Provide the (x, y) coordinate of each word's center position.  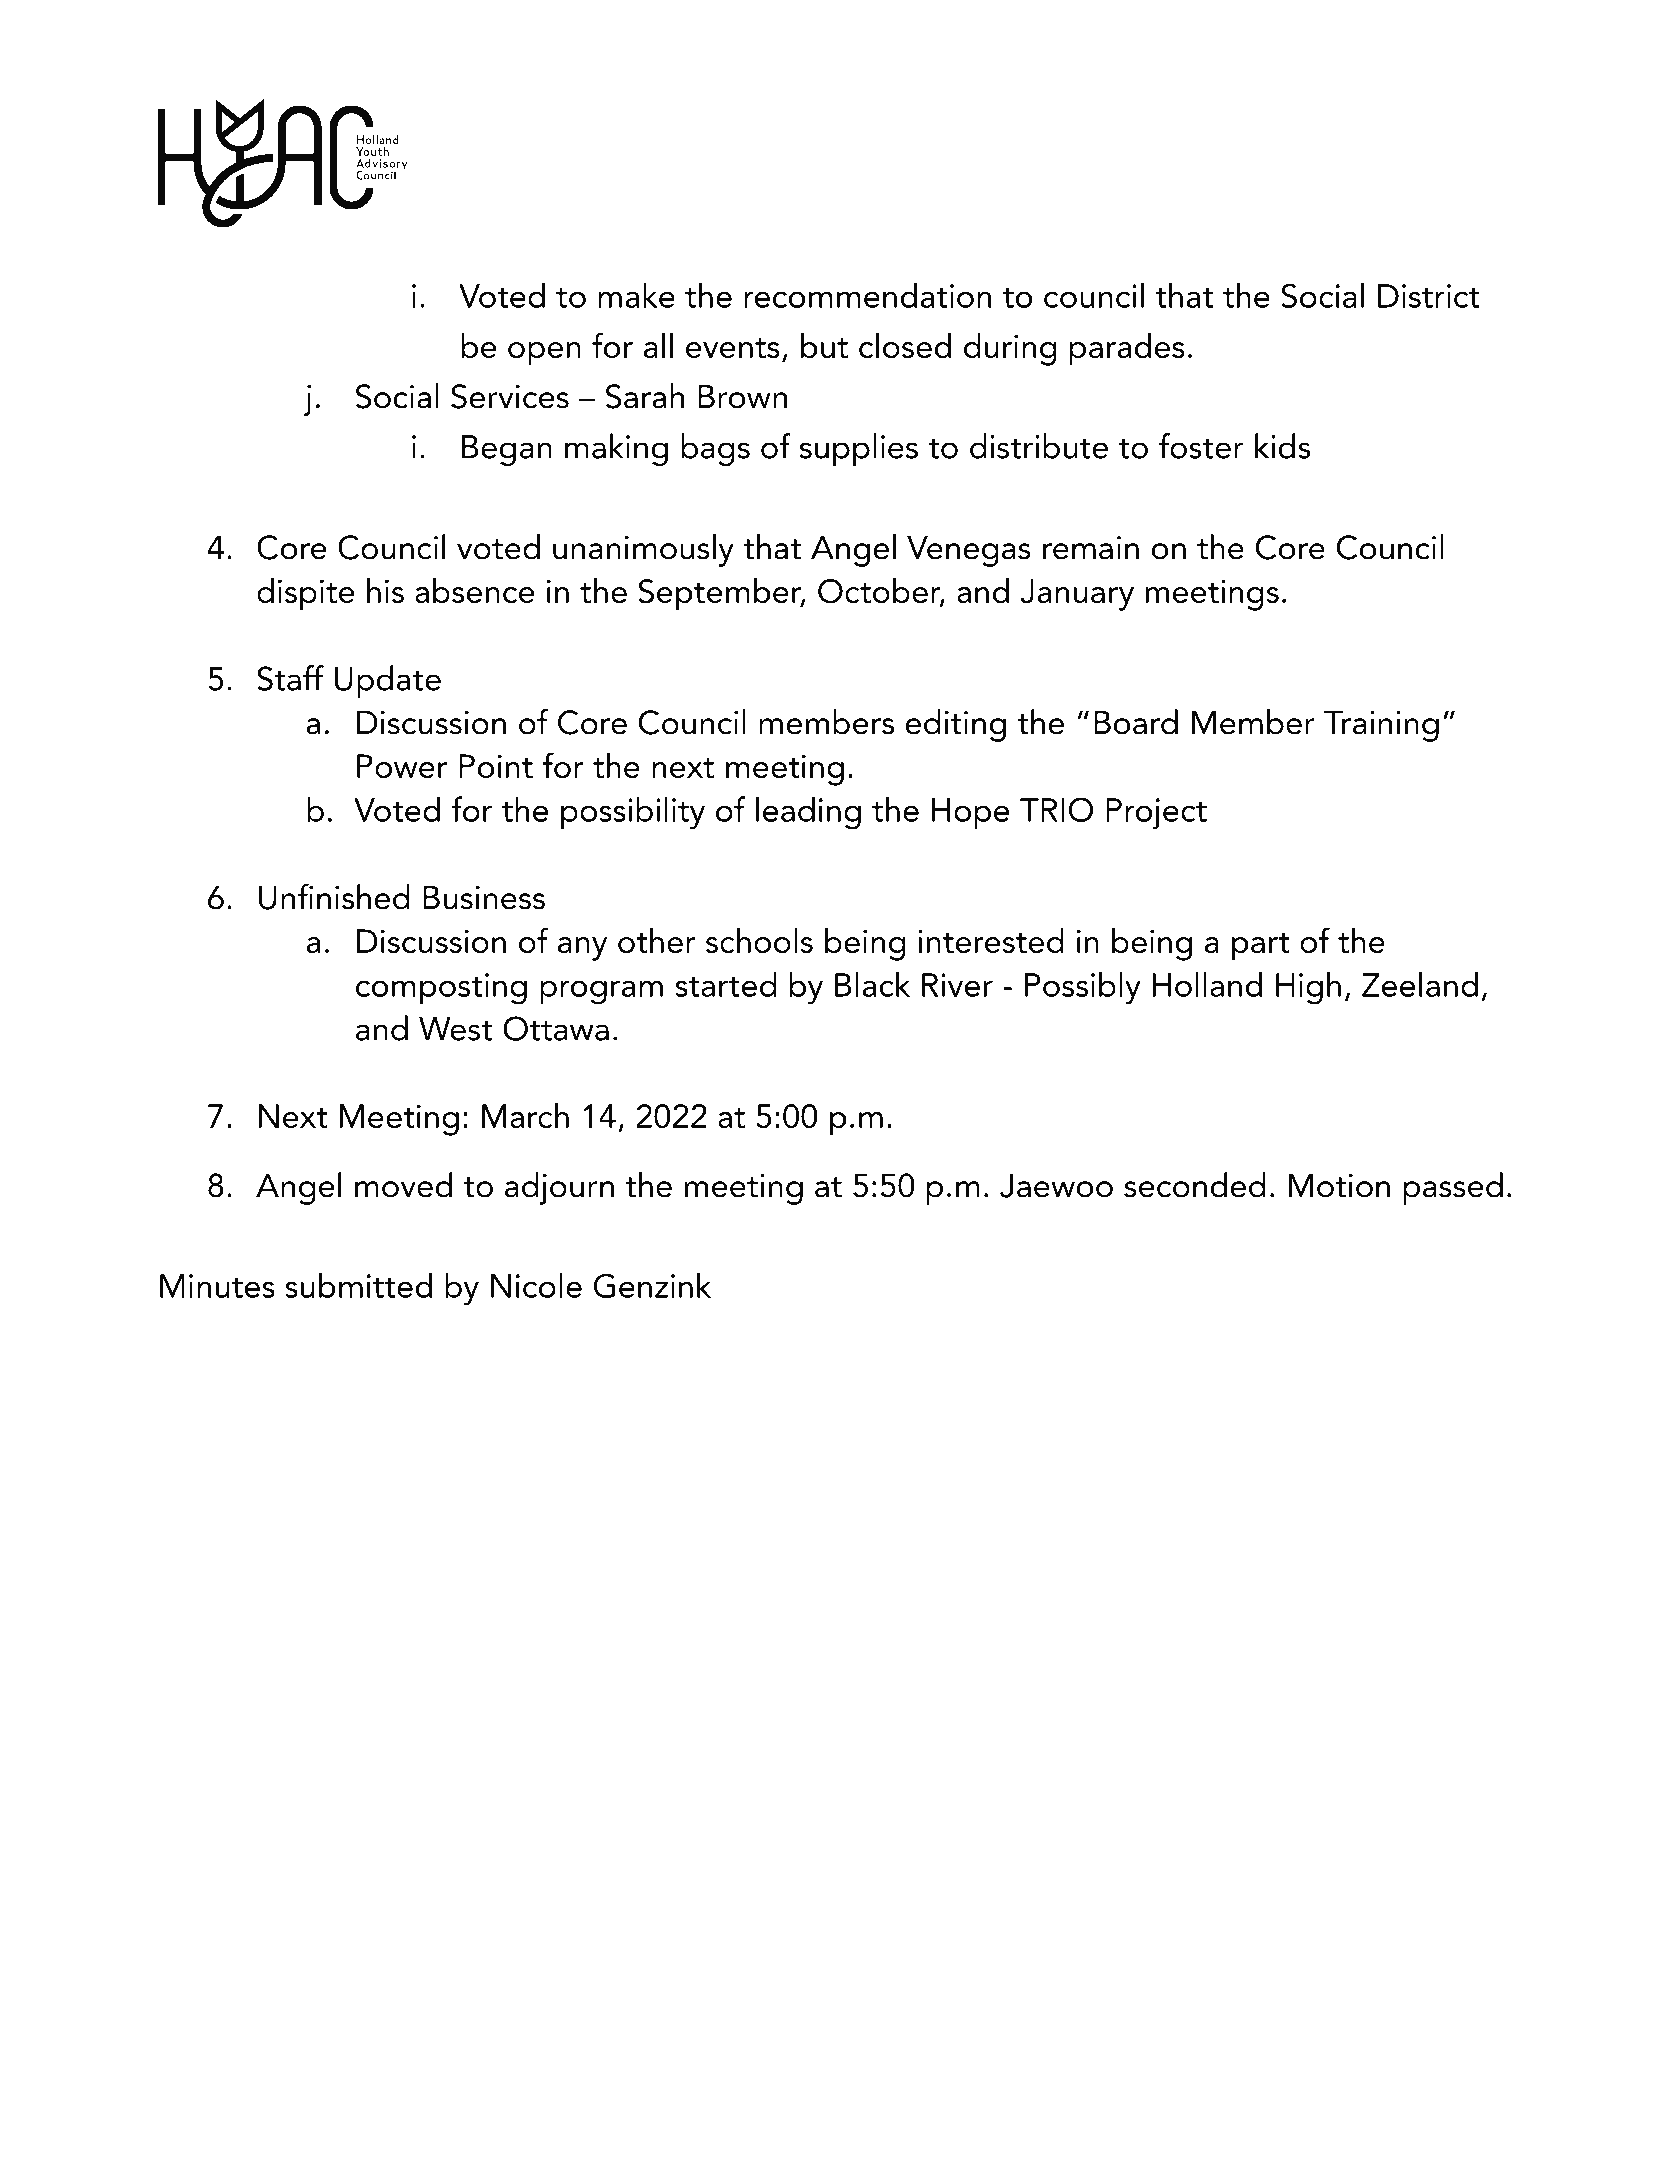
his (385, 590)
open (544, 354)
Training (1381, 726)
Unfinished (334, 897)
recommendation (867, 295)
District (1429, 296)
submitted (358, 1285)
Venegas (969, 551)
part (1260, 947)
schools (759, 940)
